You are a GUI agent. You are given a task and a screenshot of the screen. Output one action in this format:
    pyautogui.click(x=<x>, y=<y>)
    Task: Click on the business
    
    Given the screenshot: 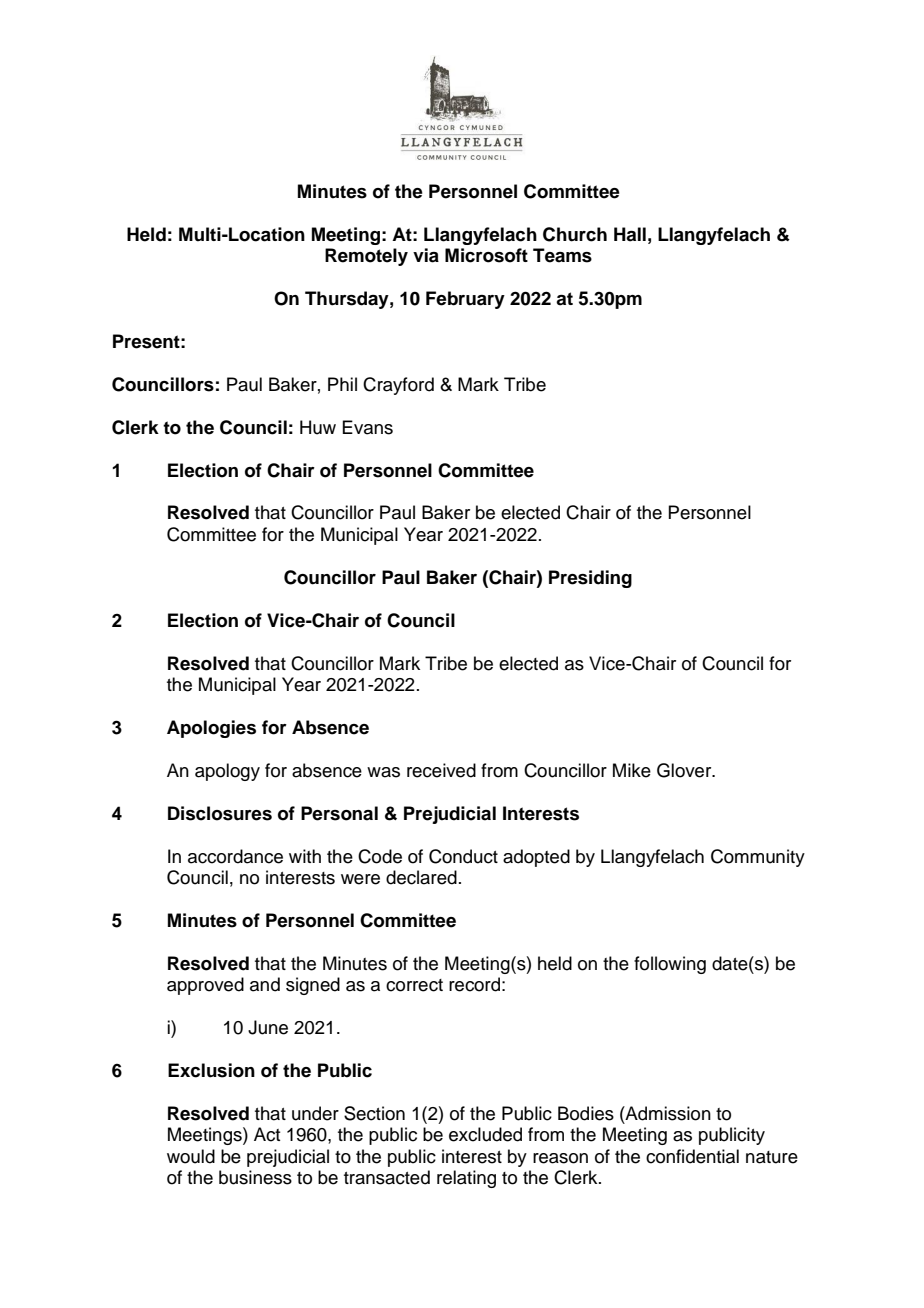 What is the action you would take?
    pyautogui.click(x=255, y=1177)
